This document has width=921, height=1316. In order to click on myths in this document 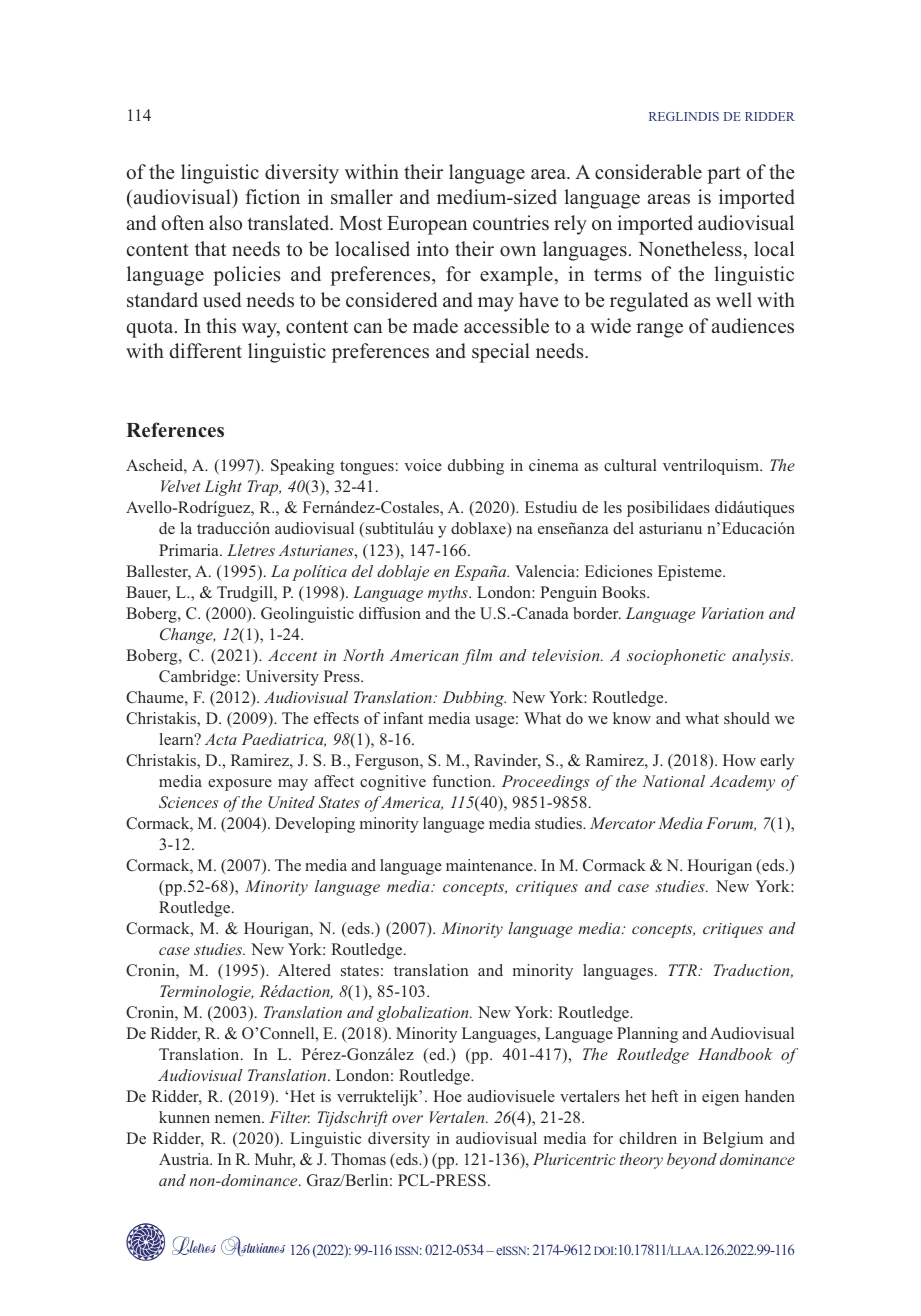, I will do `click(449, 594)`.
